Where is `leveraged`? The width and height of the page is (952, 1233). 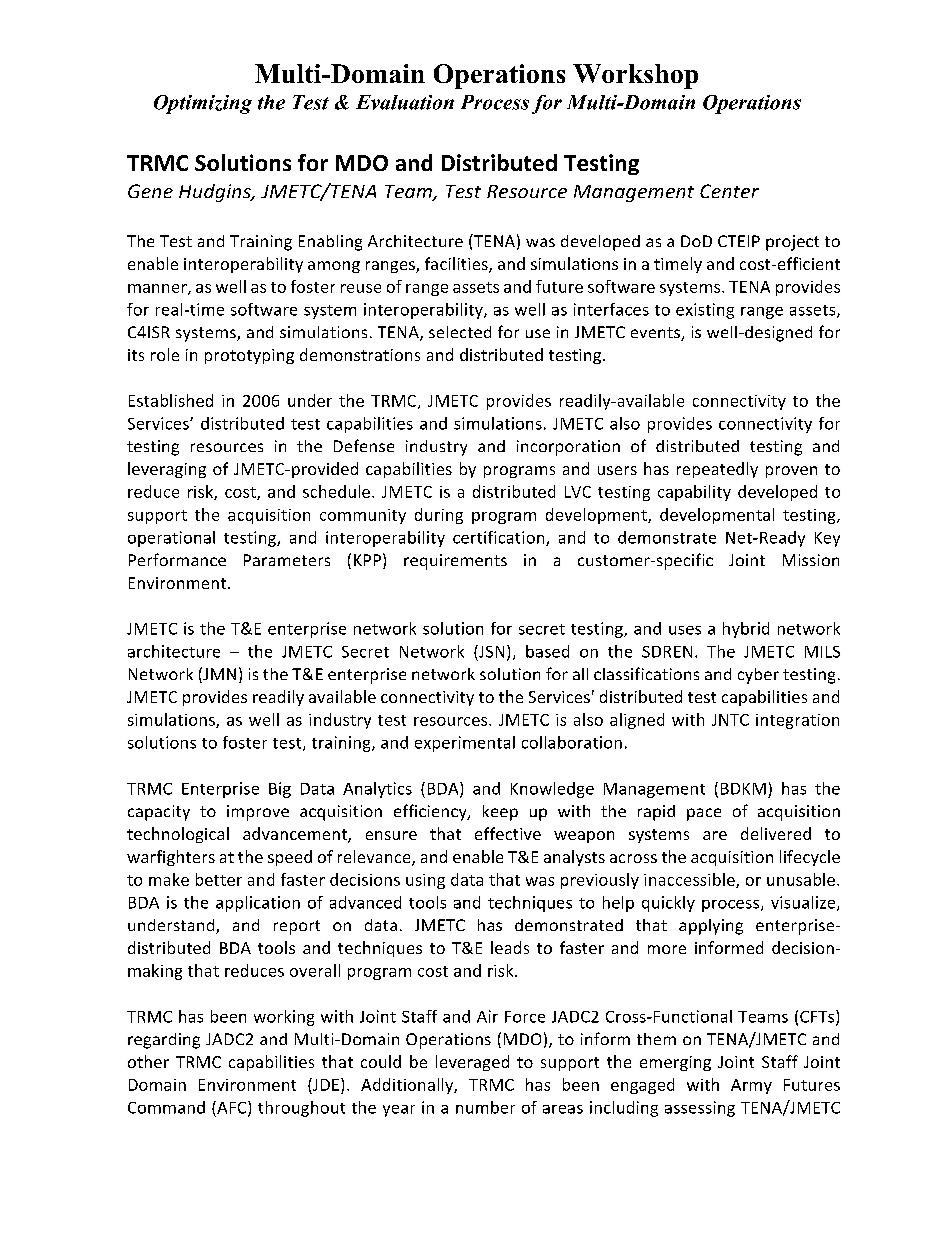
leveraged is located at coordinates (472, 1063).
